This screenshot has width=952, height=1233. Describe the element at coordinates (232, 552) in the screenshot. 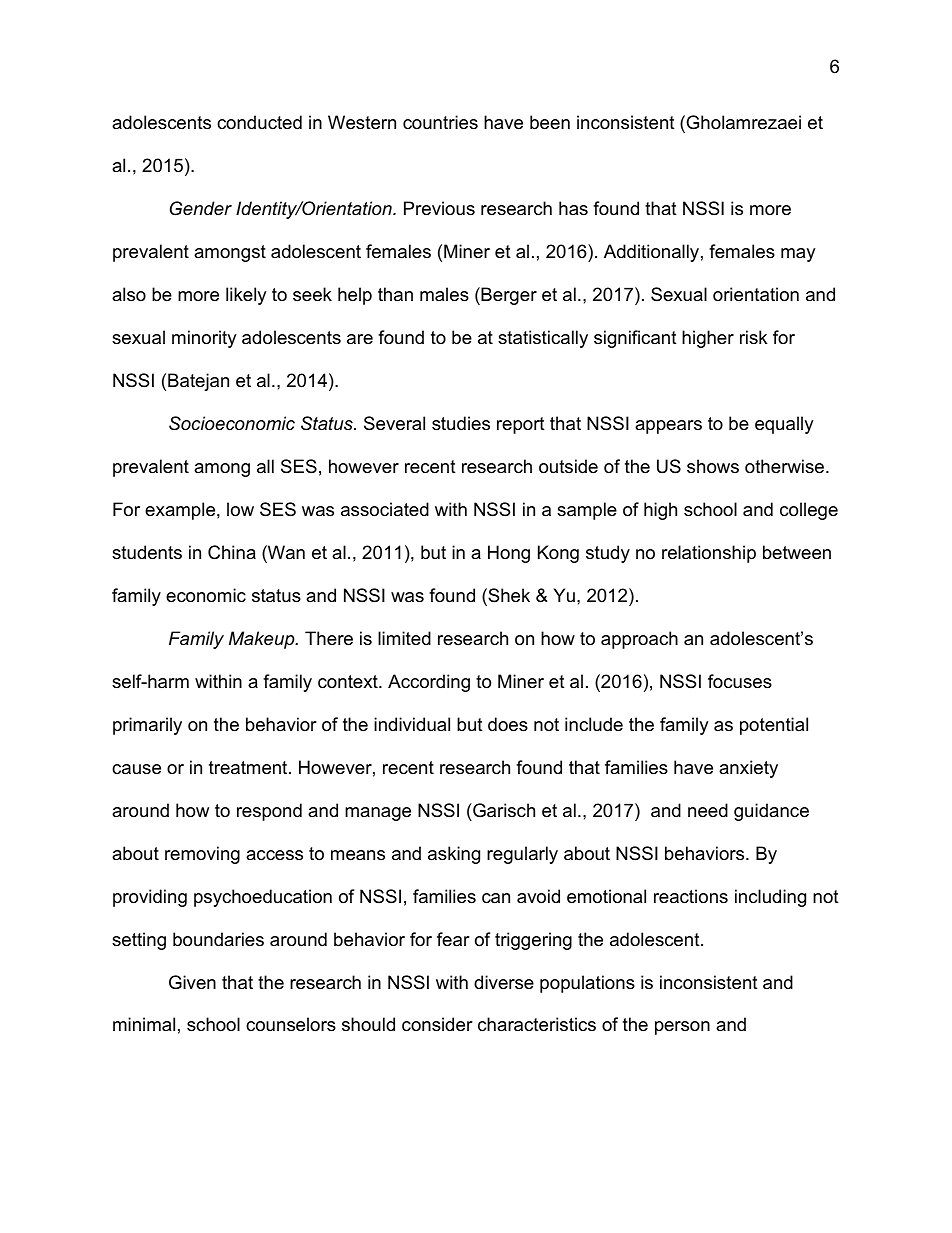

I see `China` at that location.
